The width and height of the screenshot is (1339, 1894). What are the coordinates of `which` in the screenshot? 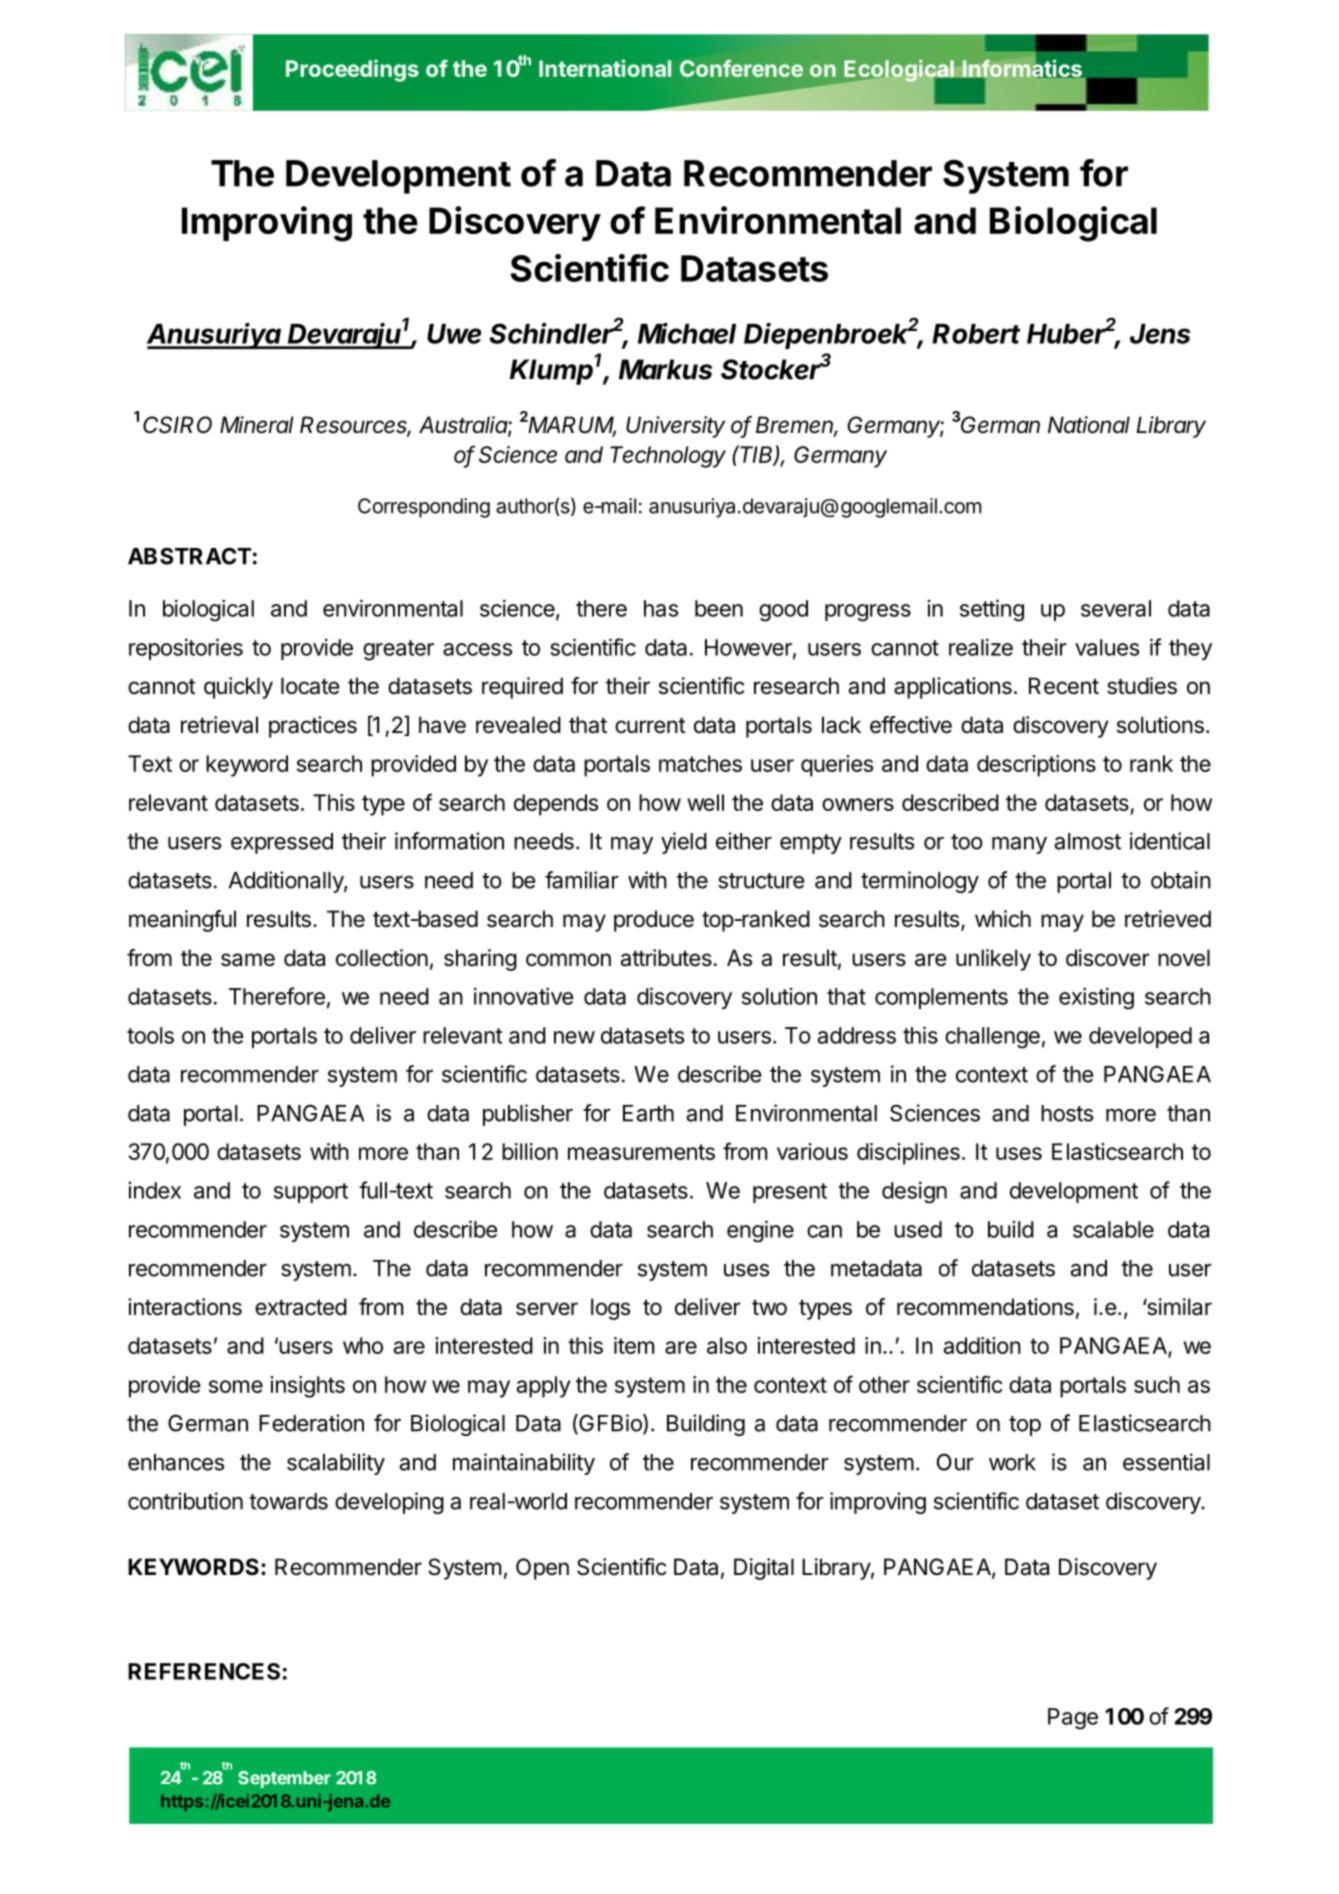 It's located at (1003, 919).
